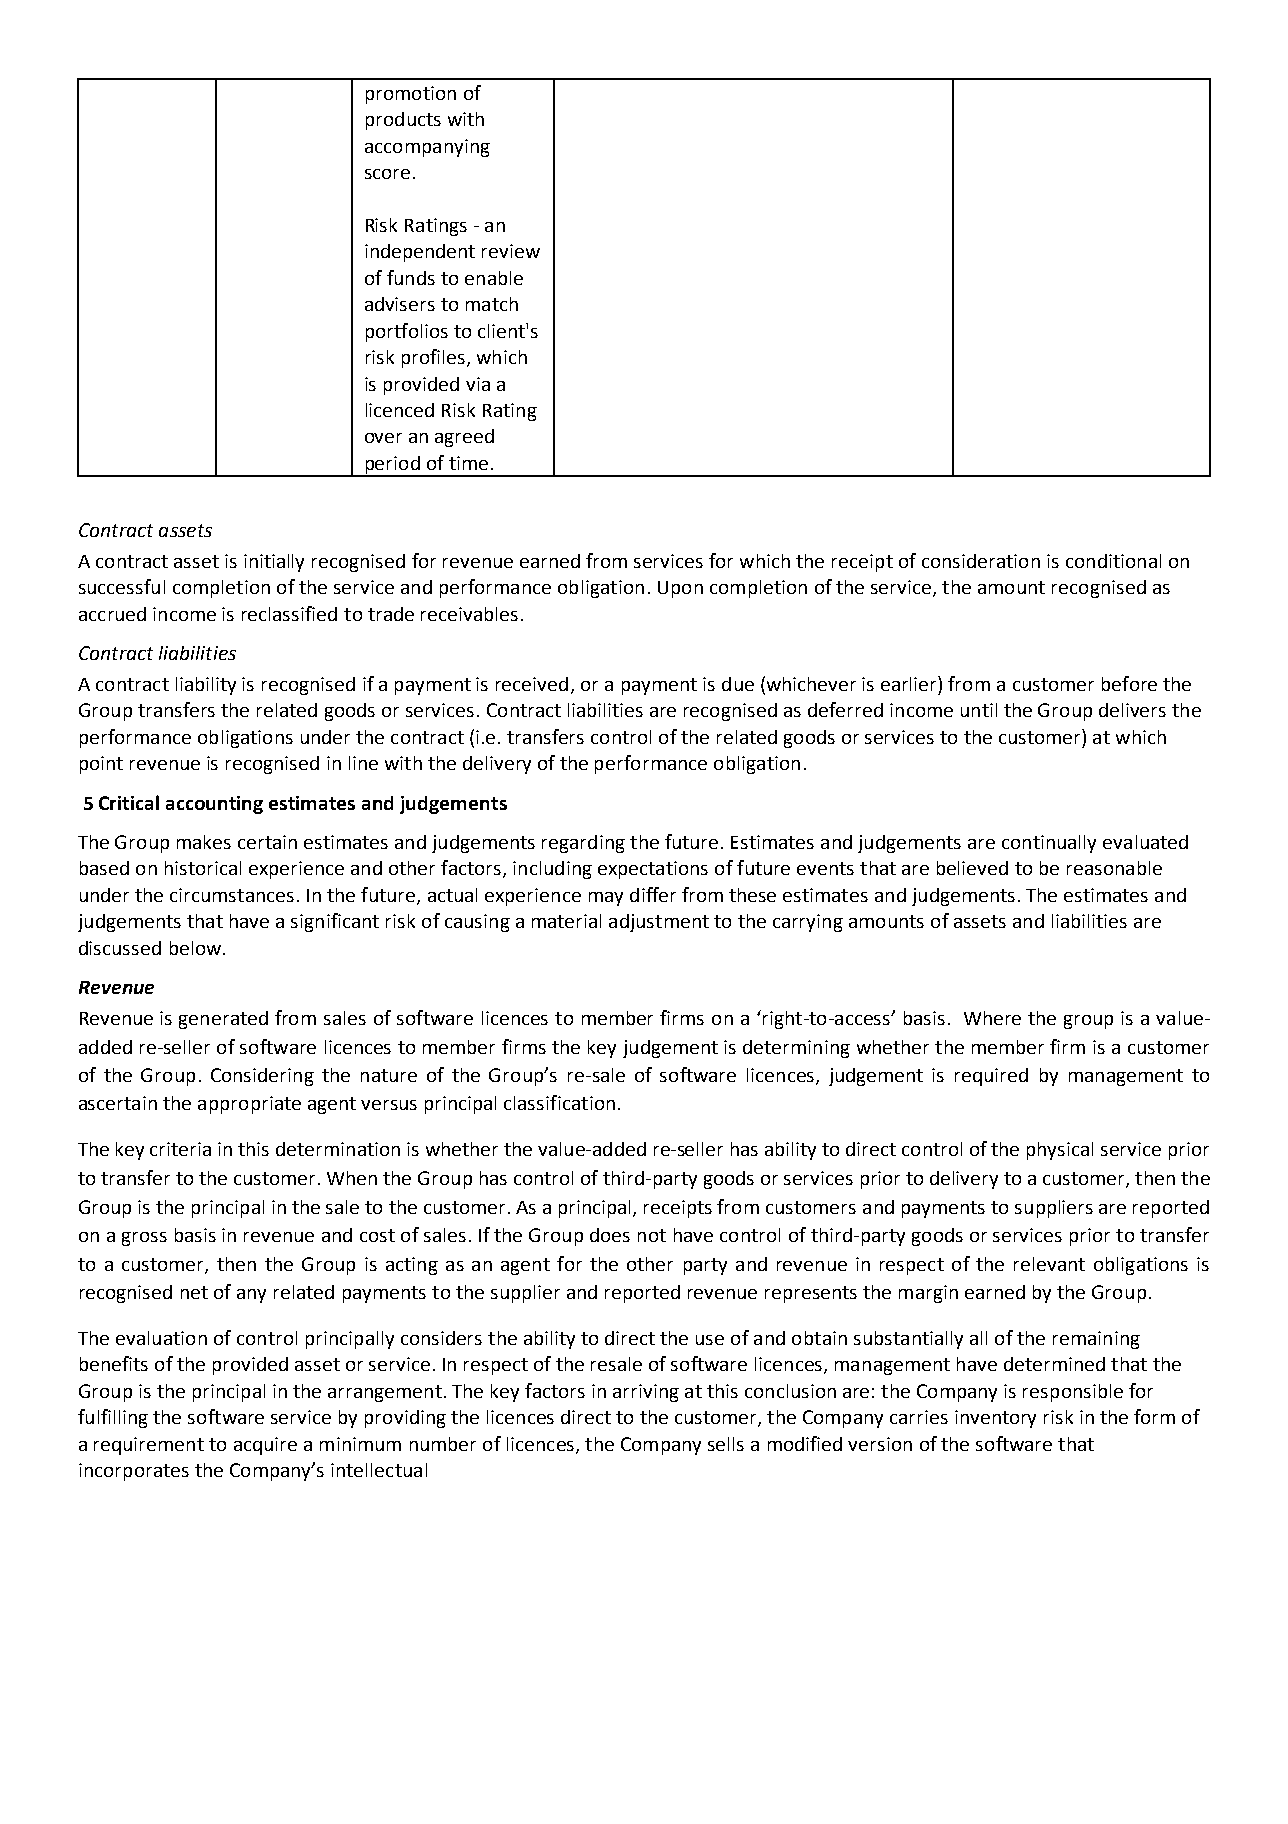  What do you see at coordinates (1049, 844) in the image?
I see `continually` at bounding box center [1049, 844].
